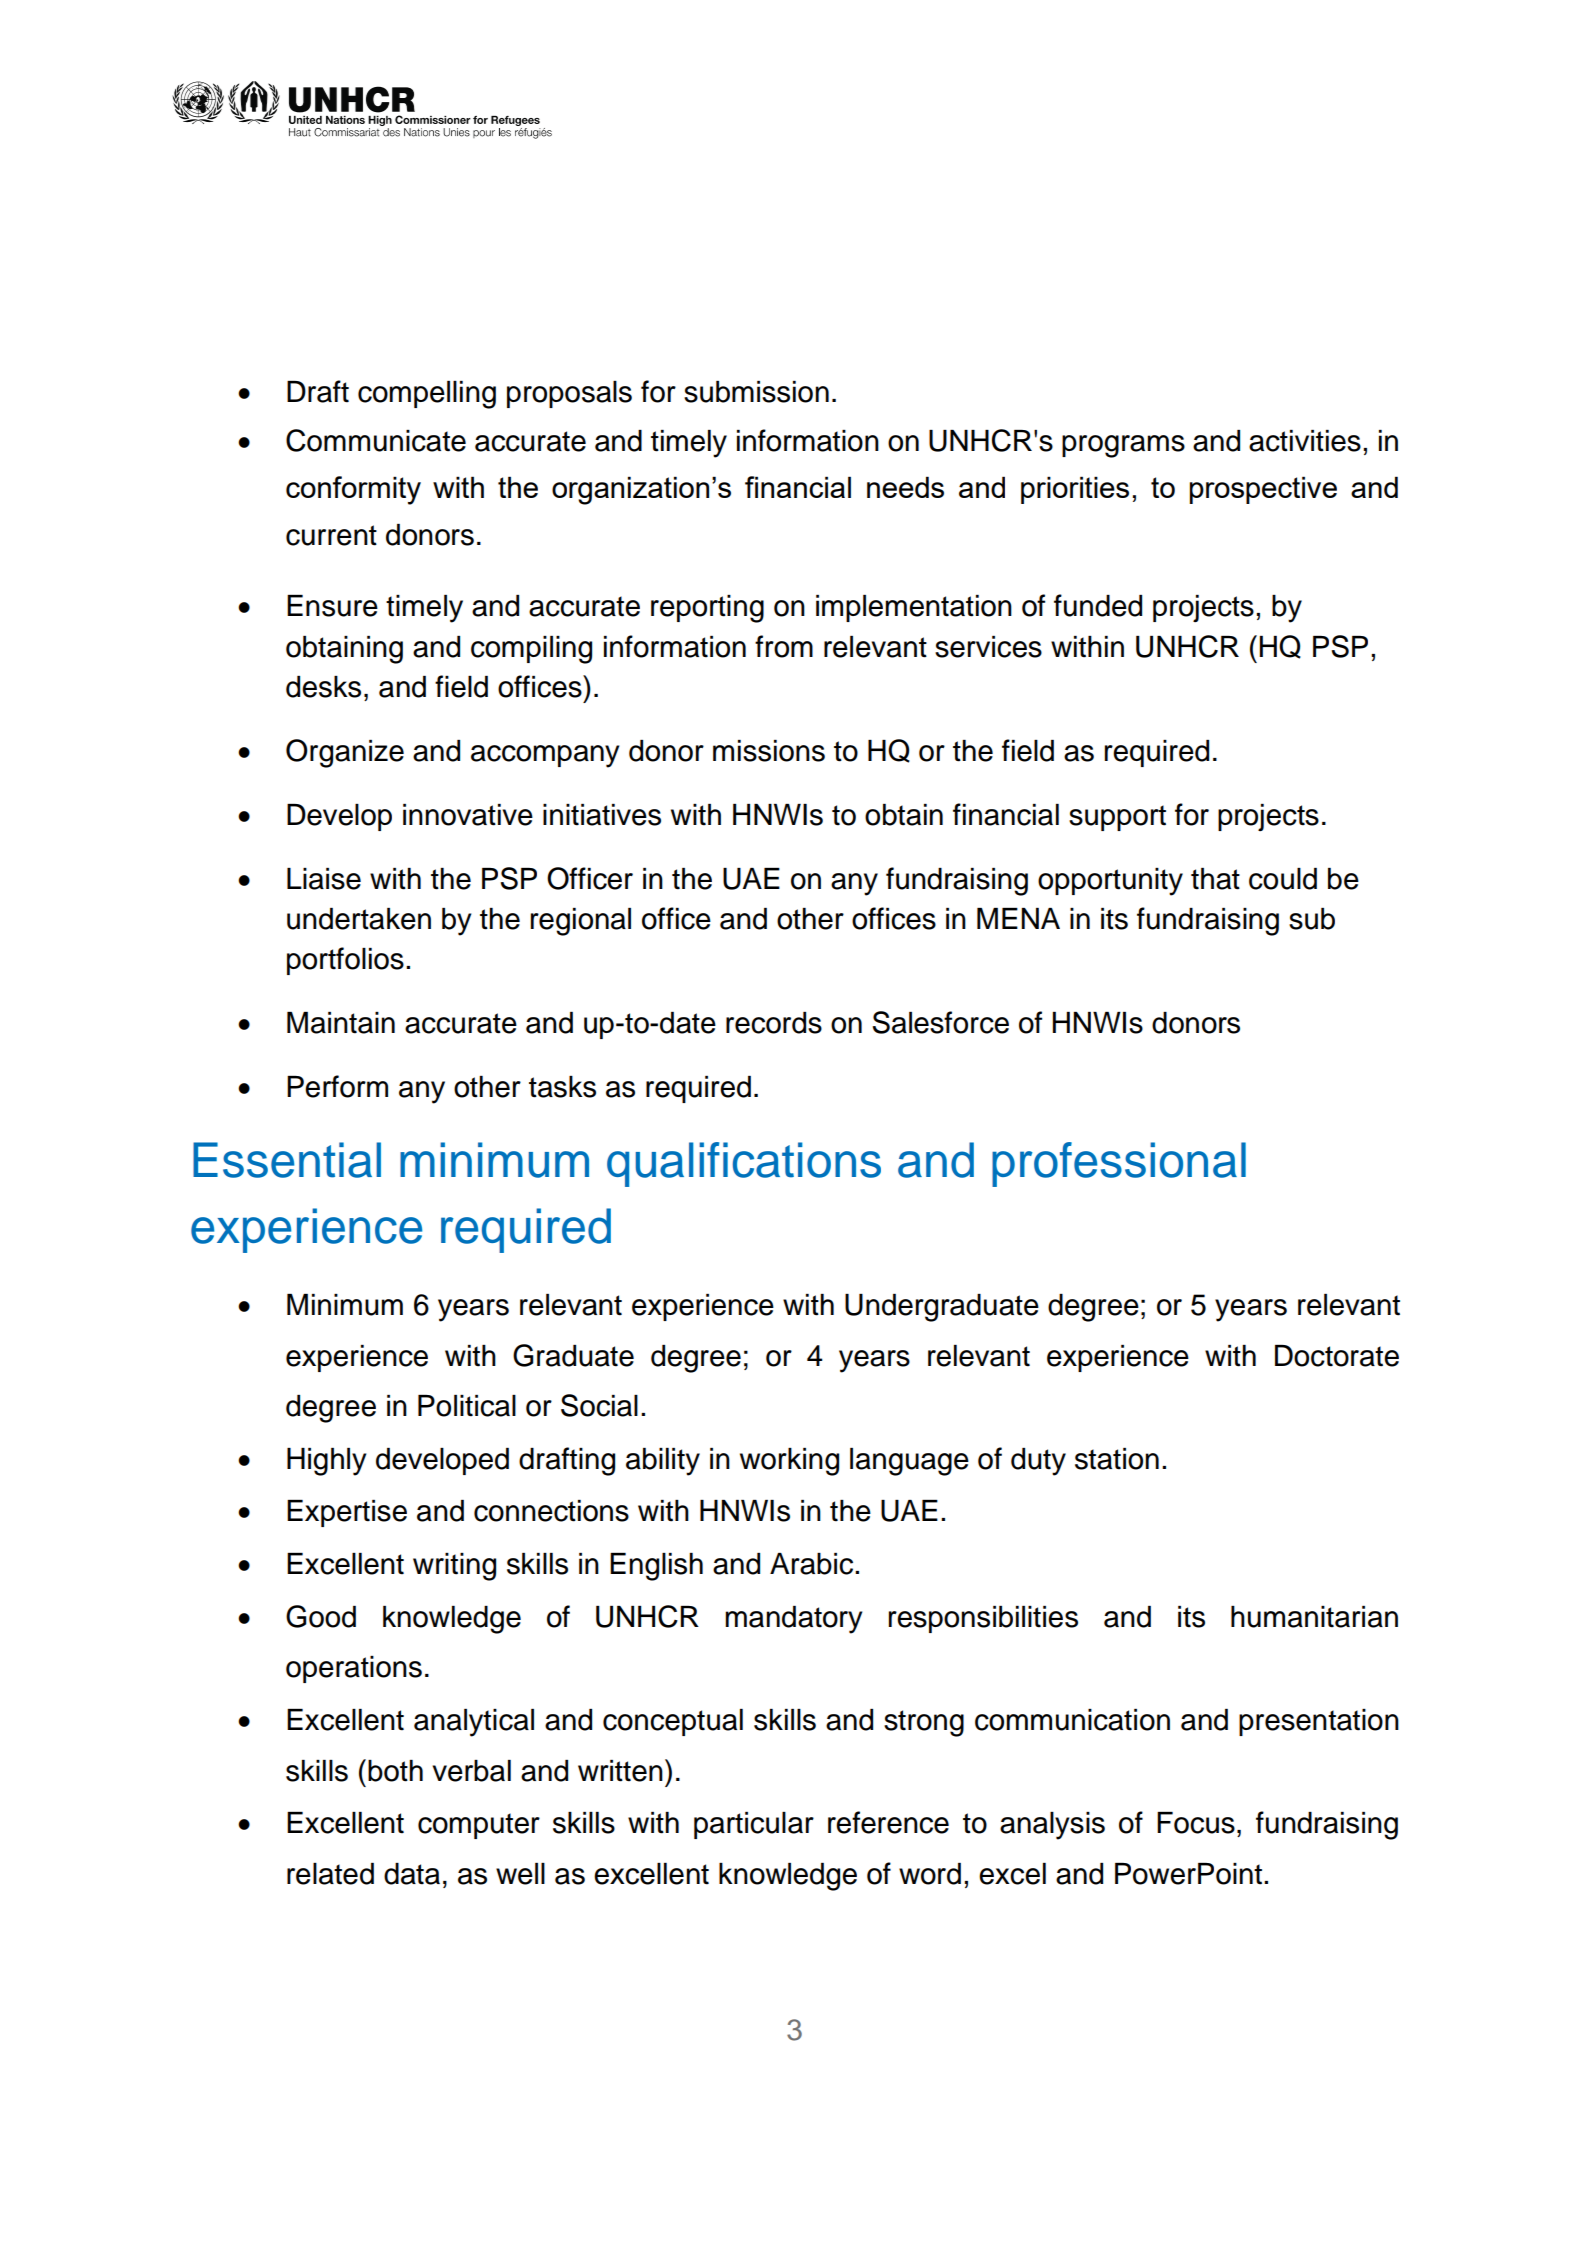  Describe the element at coordinates (754, 1825) in the document. I see `particular` at that location.
